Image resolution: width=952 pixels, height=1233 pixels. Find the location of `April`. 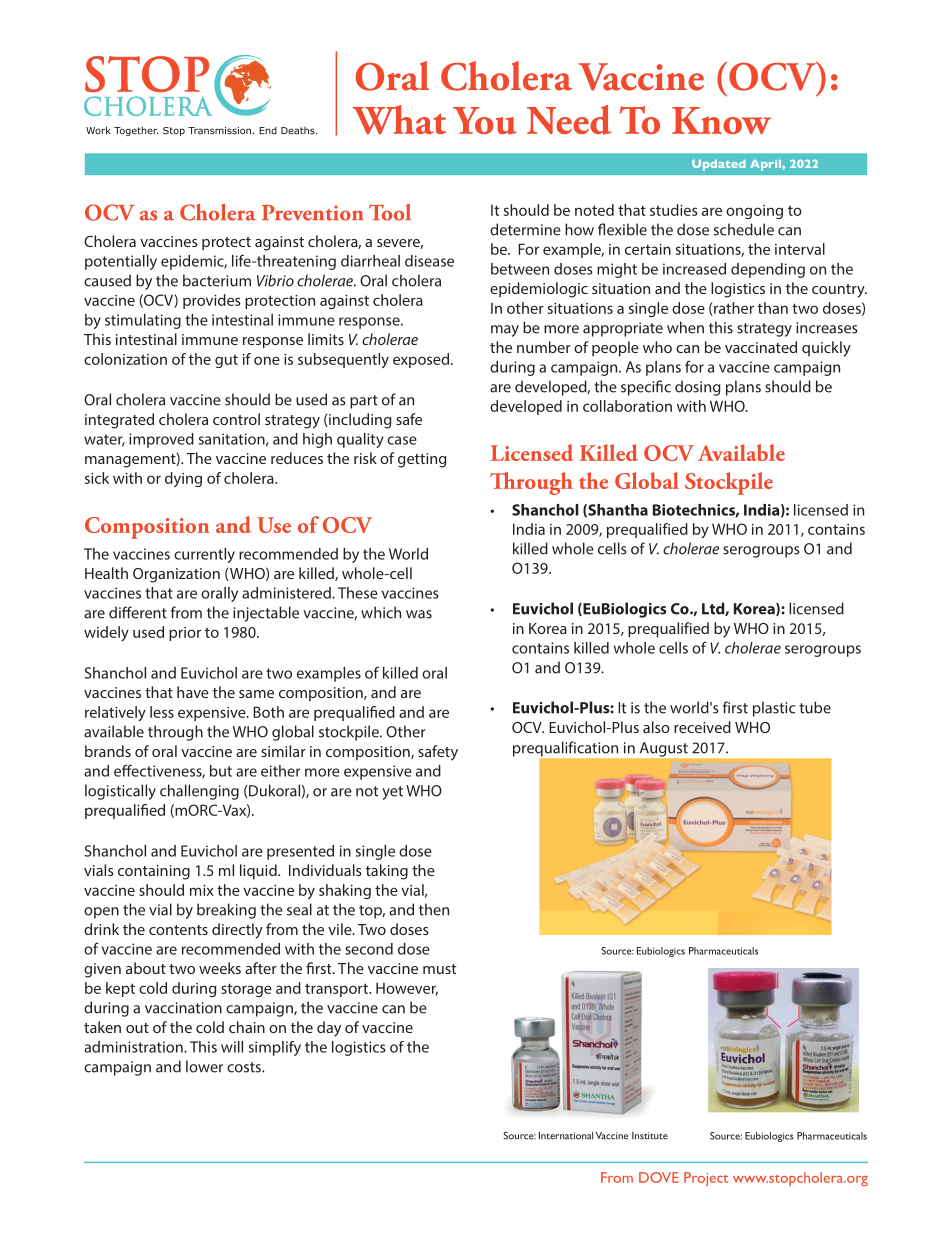

April is located at coordinates (766, 165).
